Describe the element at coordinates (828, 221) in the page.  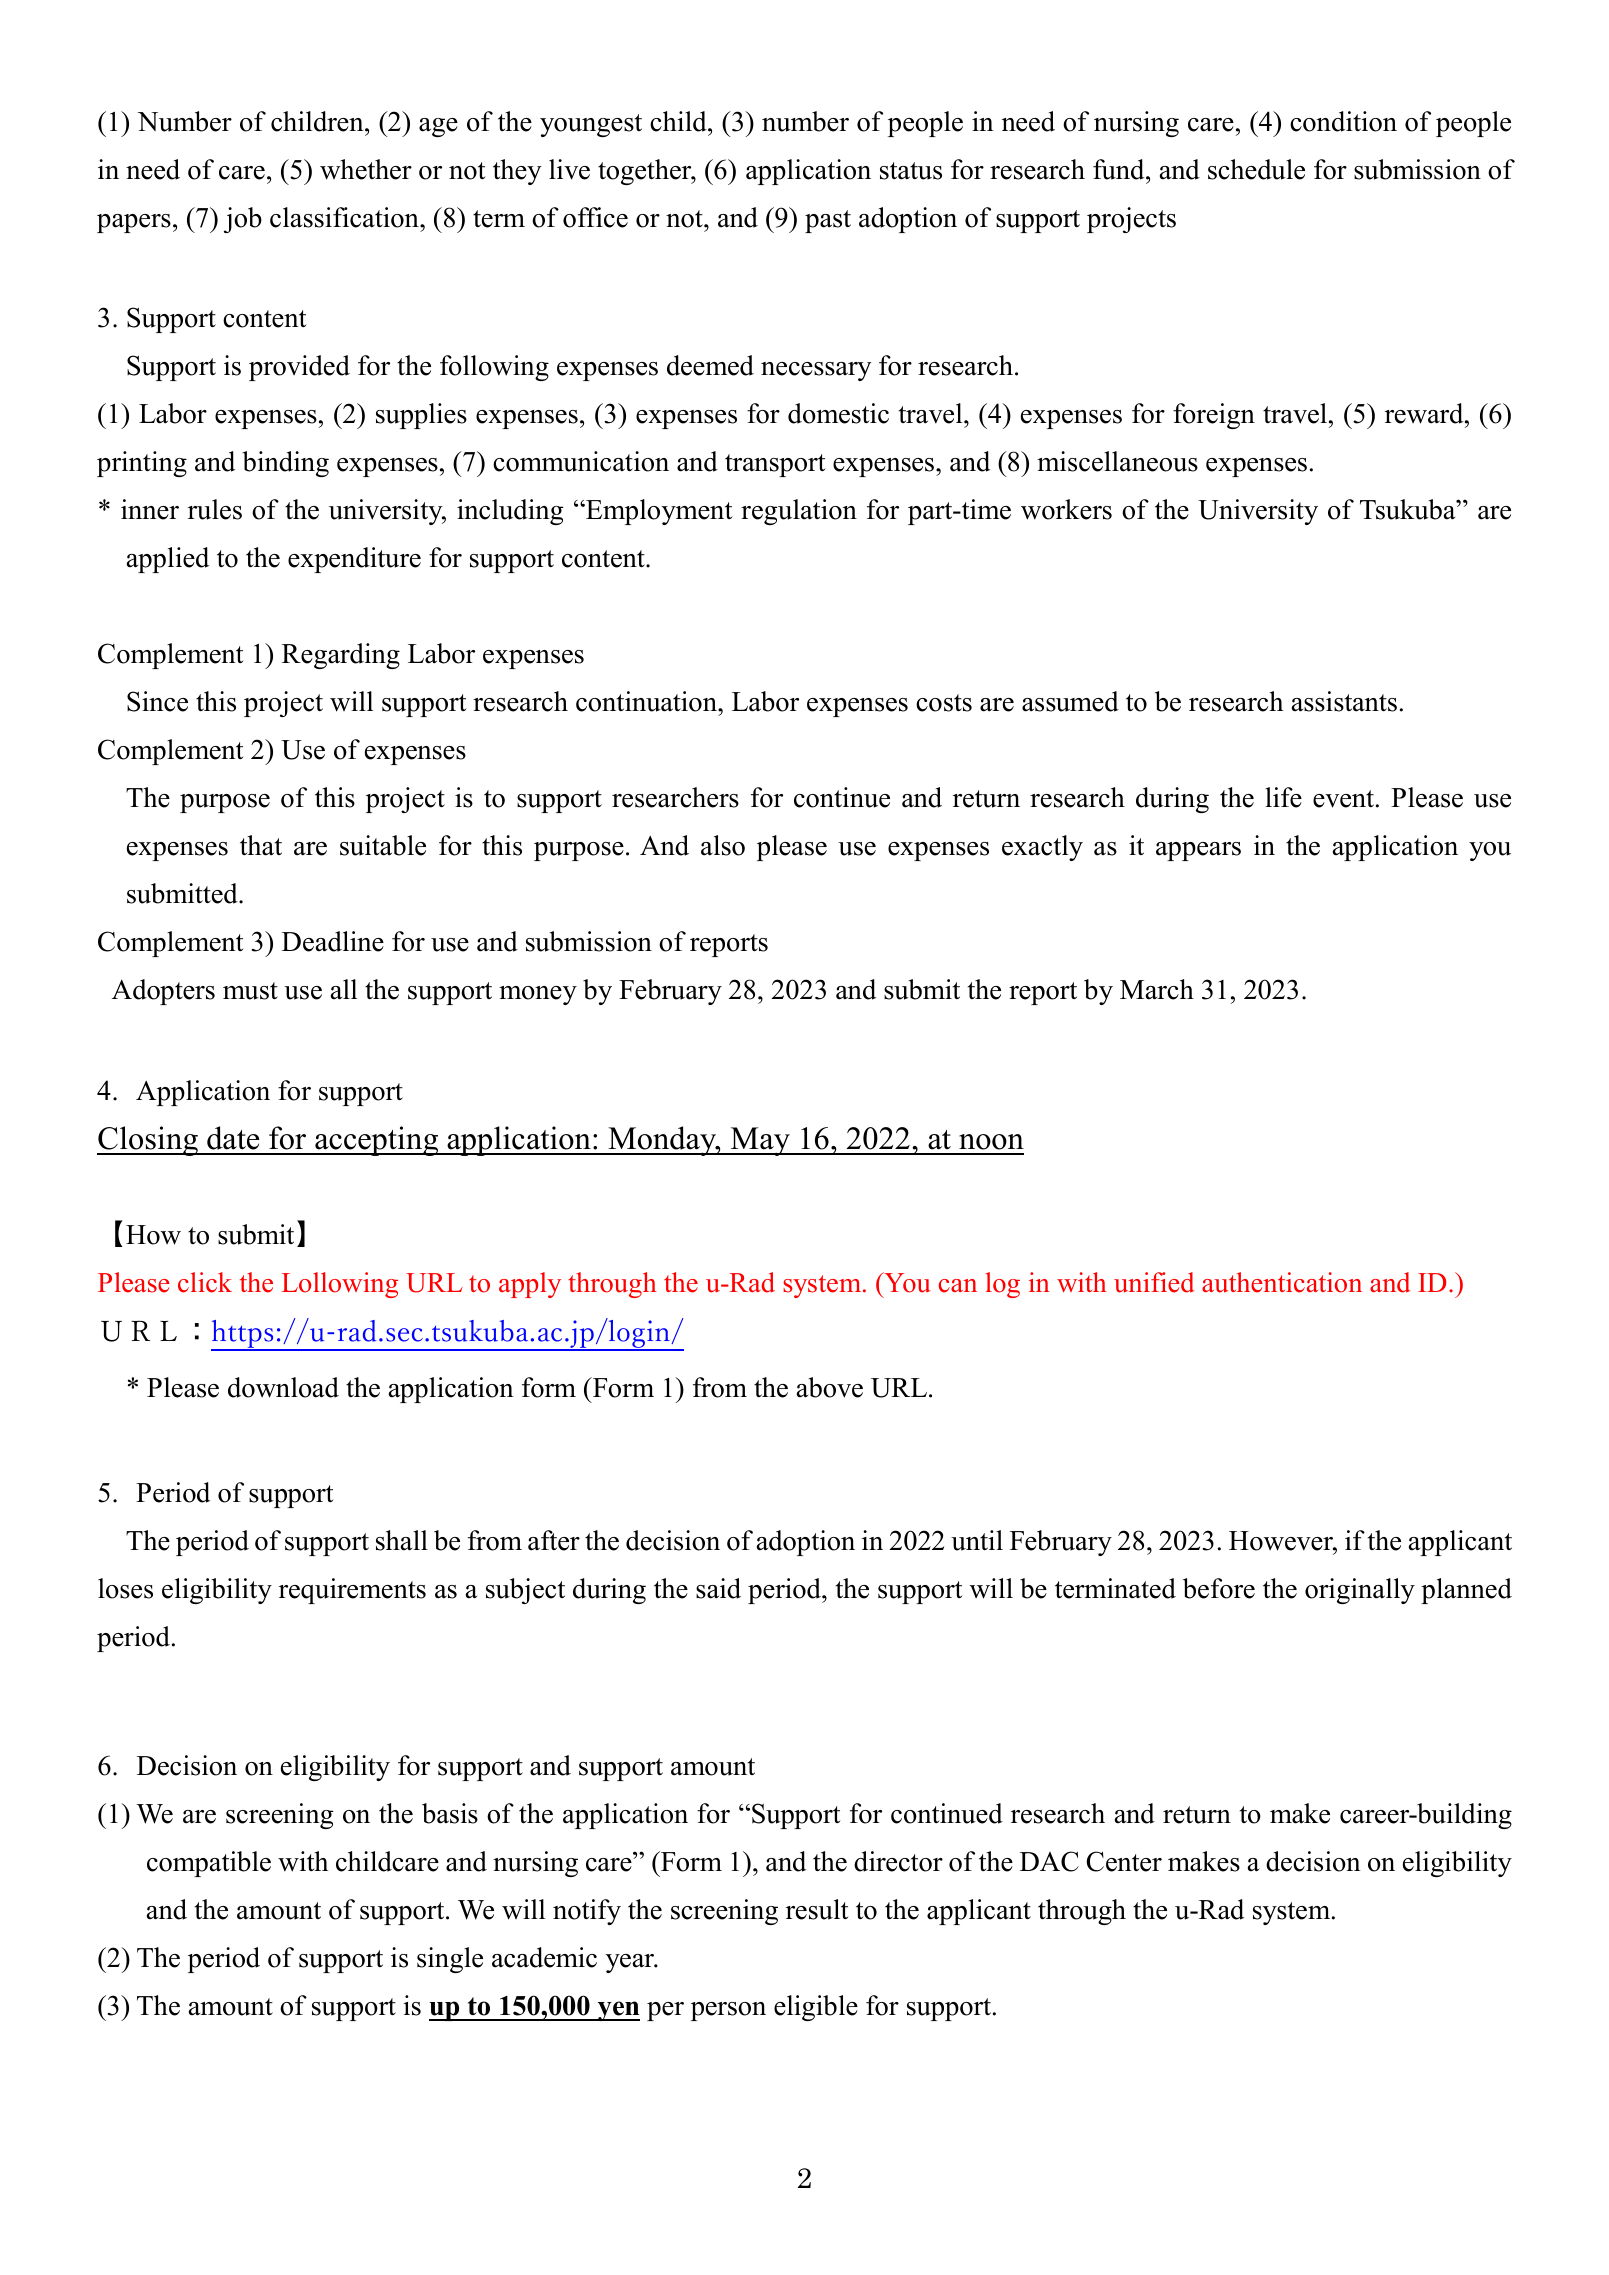
I see `past` at that location.
